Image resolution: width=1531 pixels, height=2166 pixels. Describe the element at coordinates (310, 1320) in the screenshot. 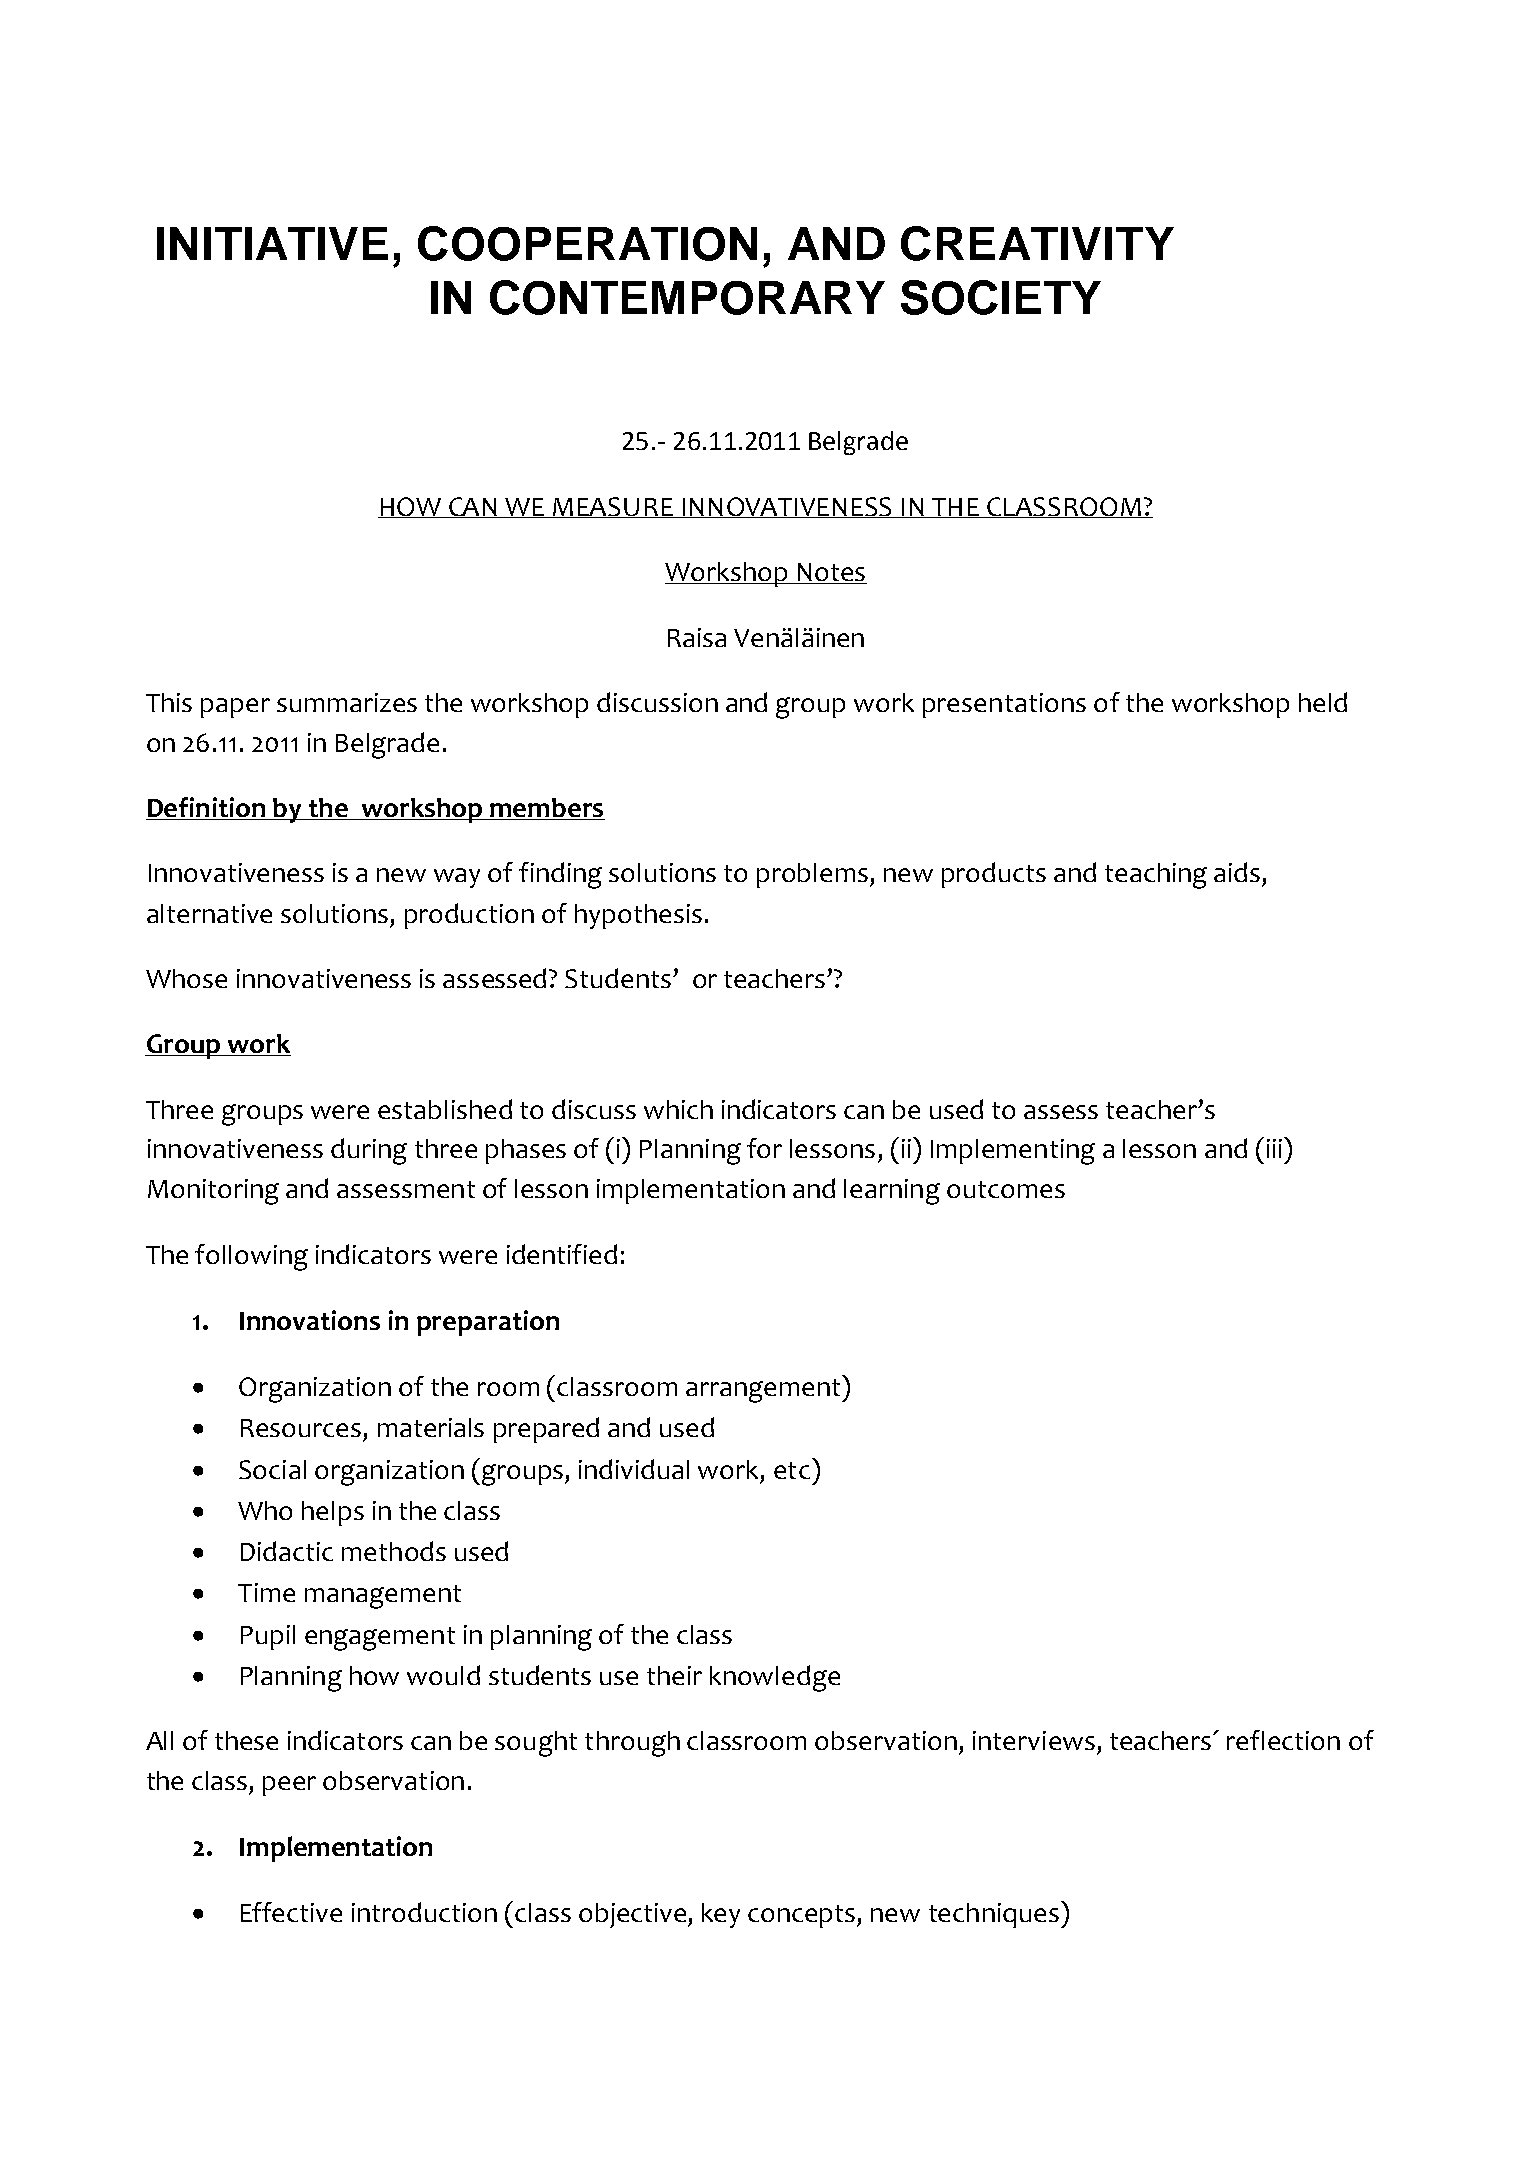

I see `Innovations` at that location.
